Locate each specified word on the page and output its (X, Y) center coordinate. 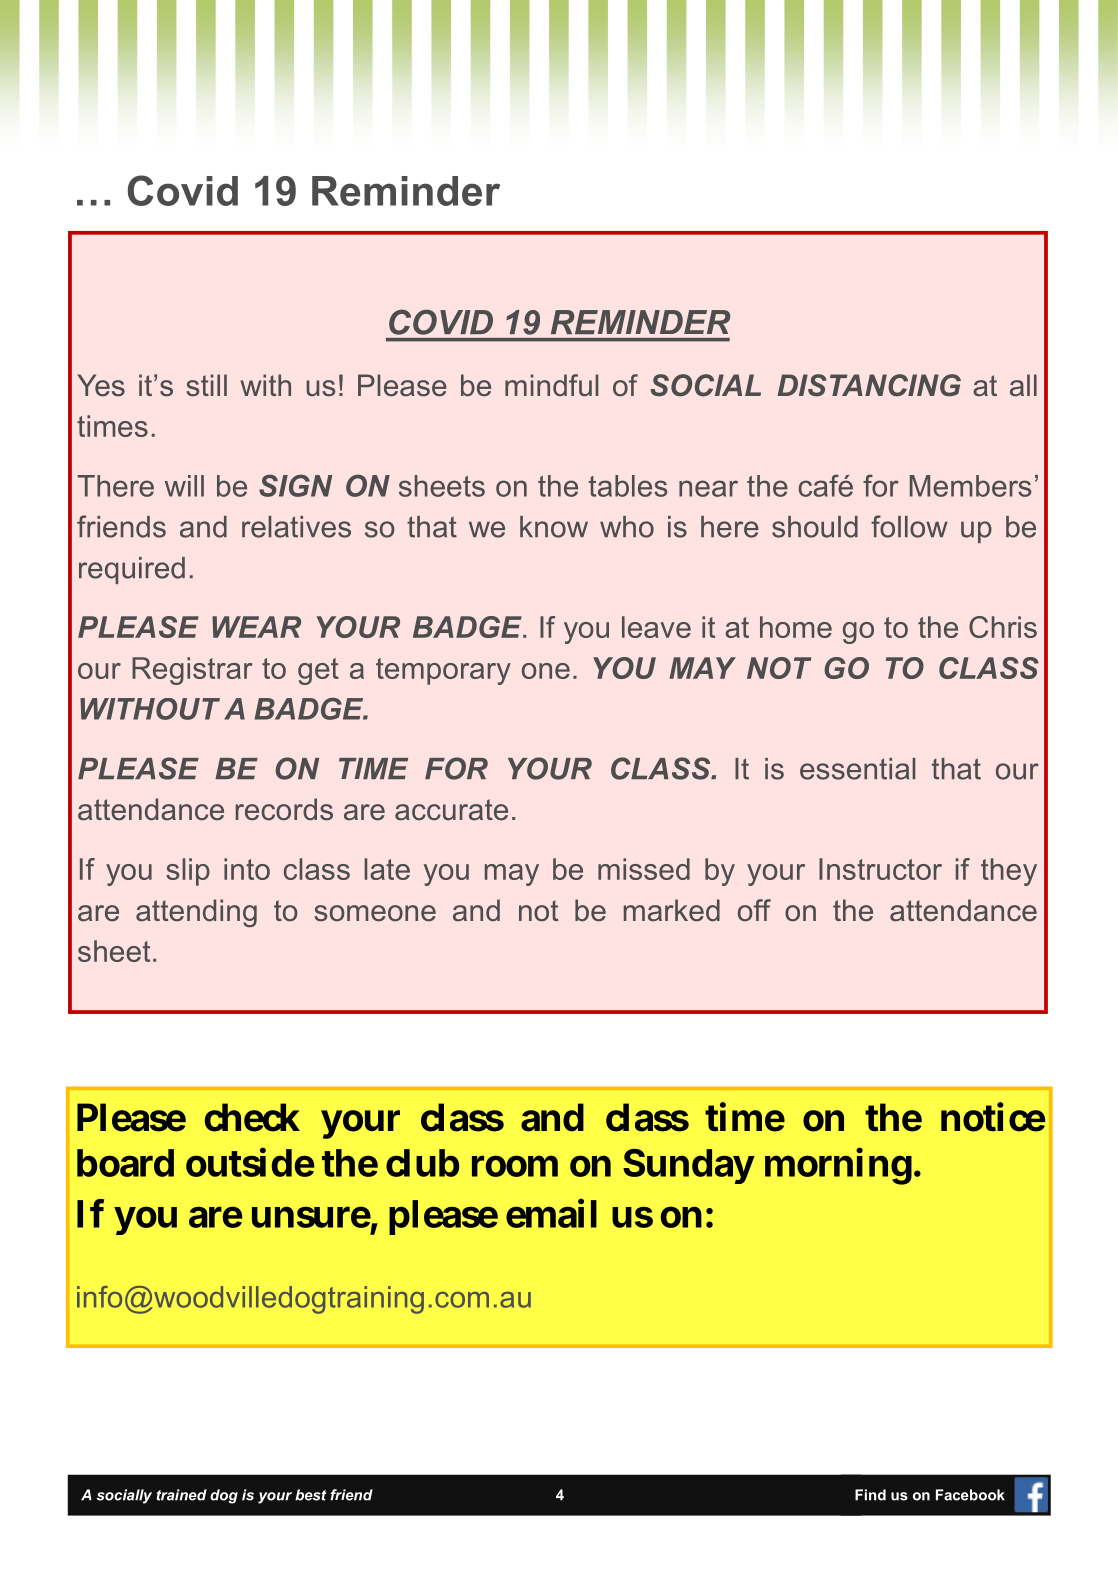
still (206, 385)
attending (196, 913)
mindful (551, 385)
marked (672, 910)
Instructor (880, 869)
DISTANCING (869, 385)
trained (181, 1495)
